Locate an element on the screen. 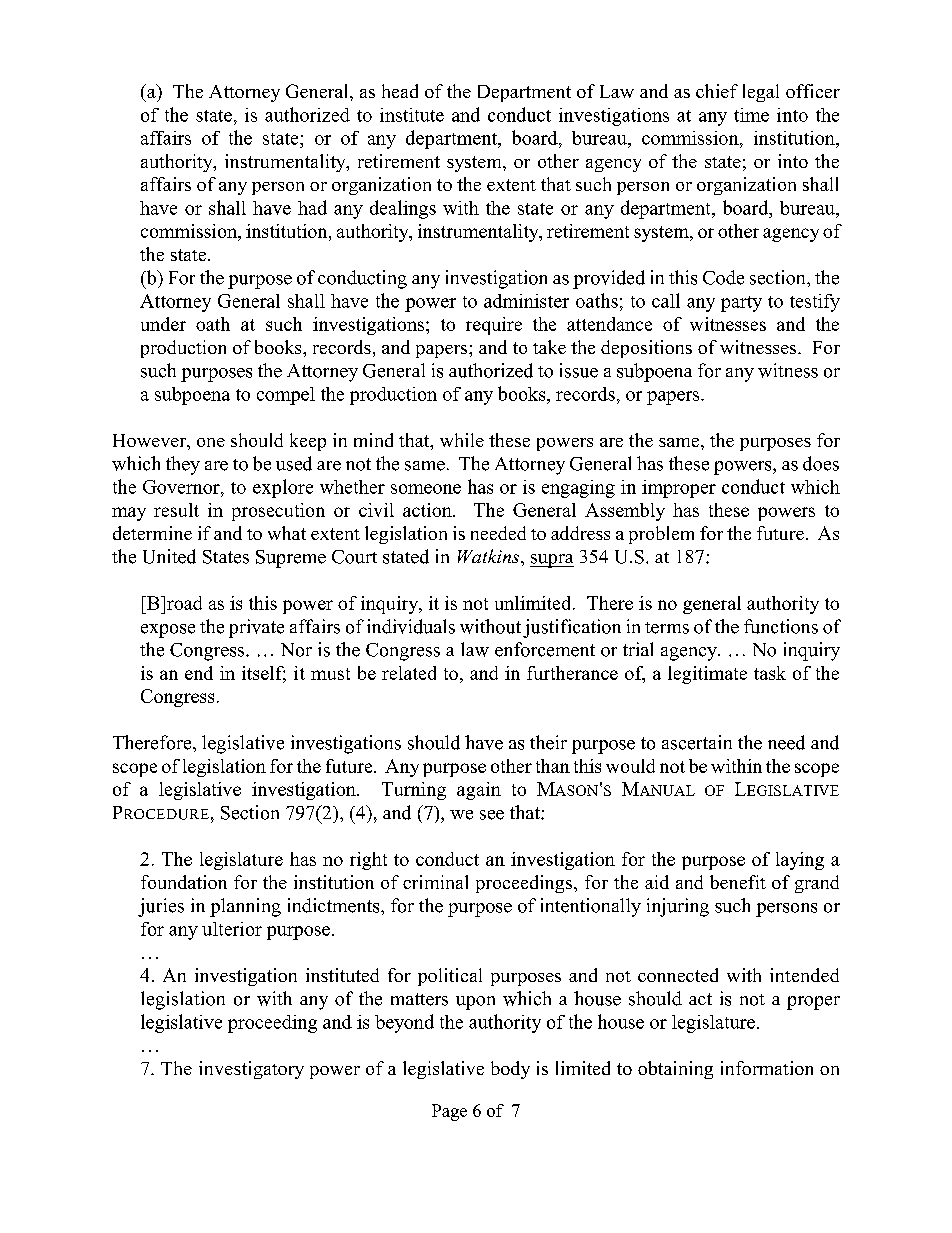 This screenshot has width=952, height=1233. time is located at coordinates (751, 115).
